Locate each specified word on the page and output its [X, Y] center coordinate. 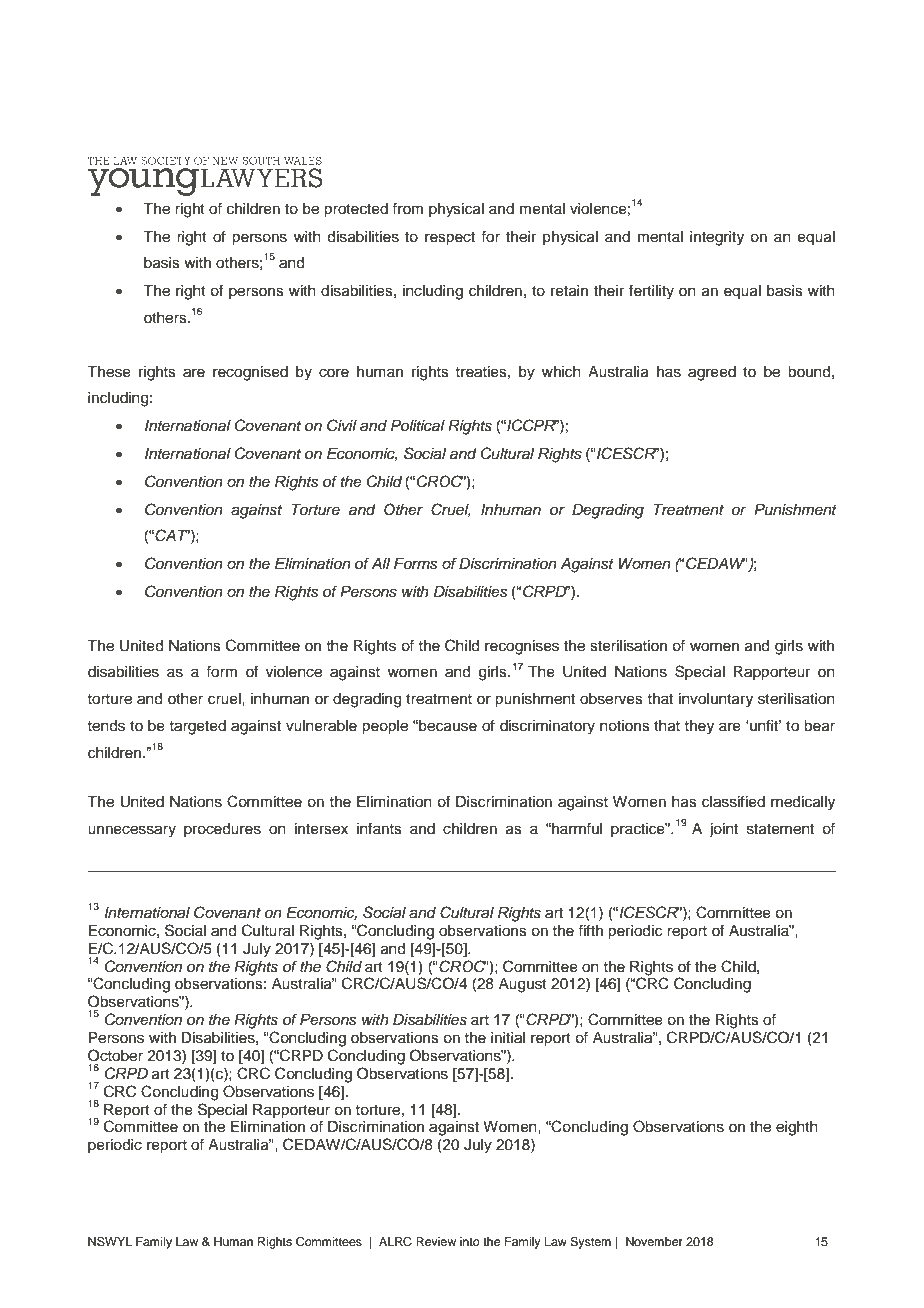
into [470, 1241]
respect [450, 239]
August [523, 985]
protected [356, 210]
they [699, 727]
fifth [590, 930]
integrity [717, 238]
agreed [712, 373]
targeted [197, 727]
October [115, 1055]
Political [418, 426]
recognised [250, 373]
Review [436, 1241]
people [385, 727]
